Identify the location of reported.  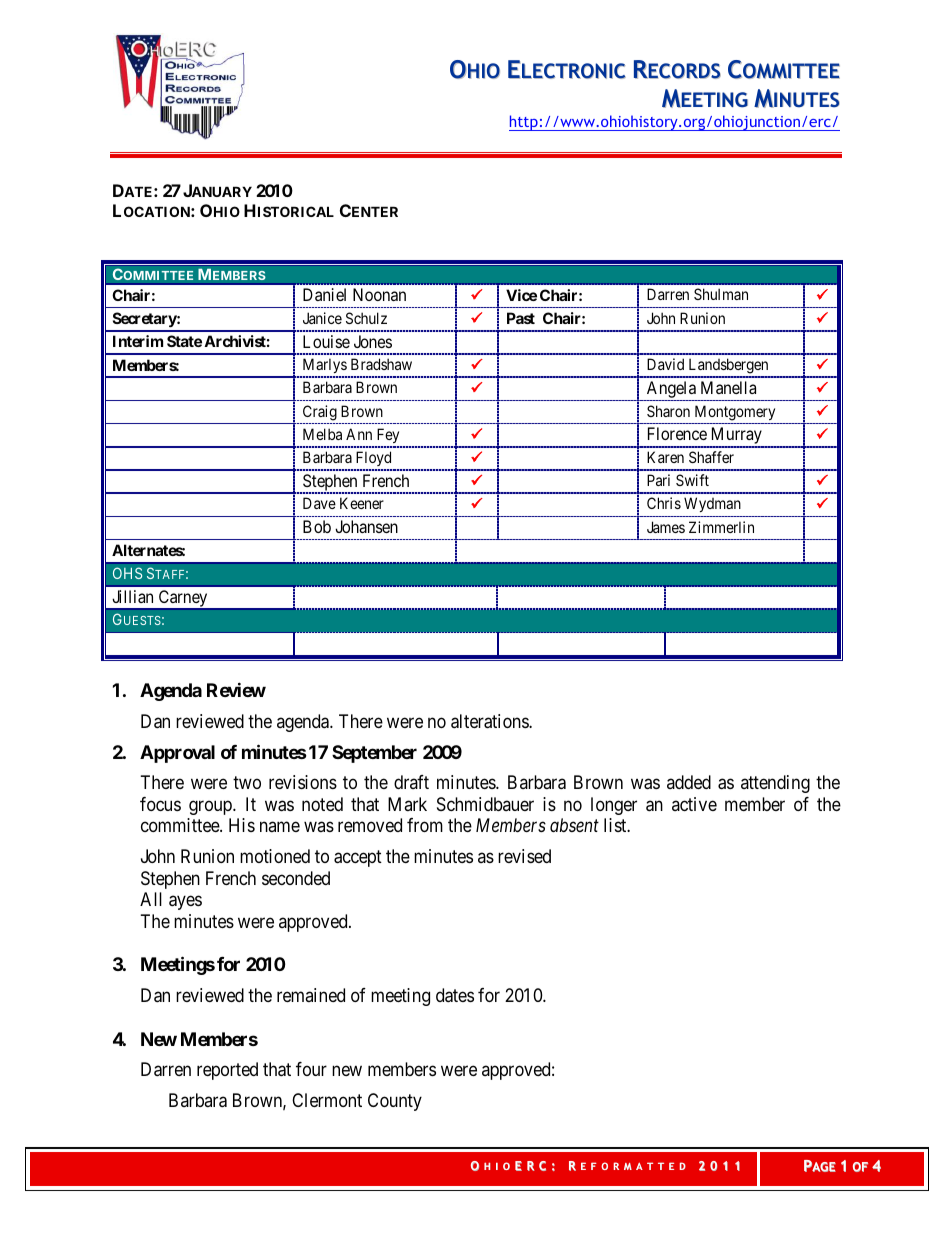
(227, 1071).
